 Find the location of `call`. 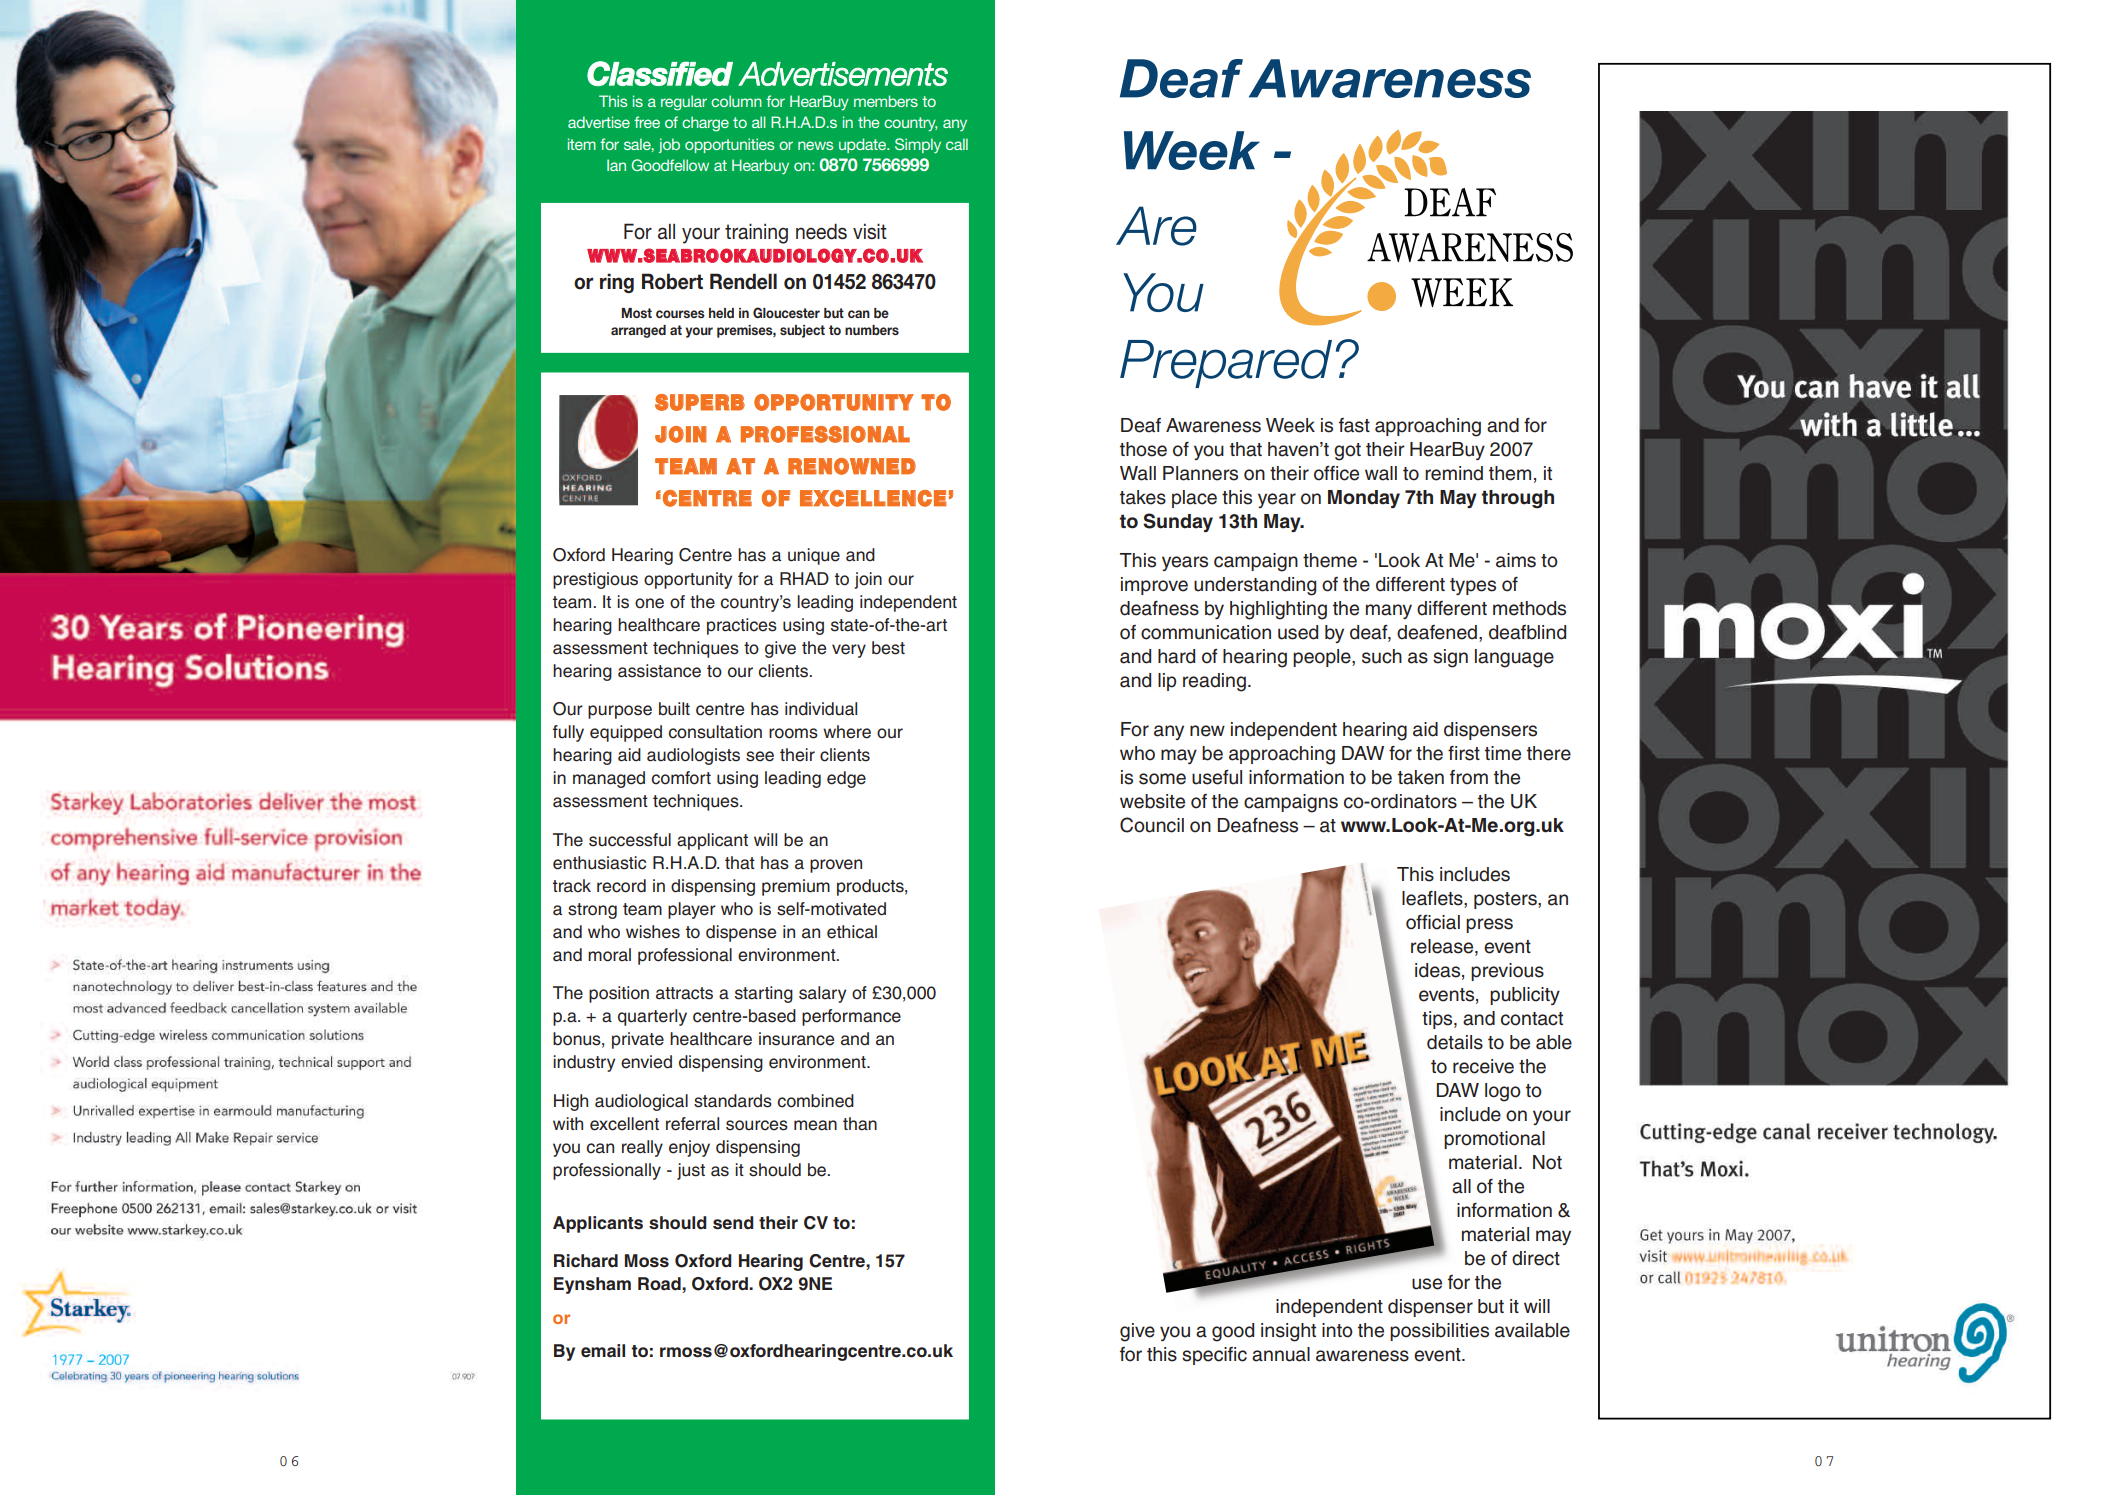

call is located at coordinates (957, 144).
